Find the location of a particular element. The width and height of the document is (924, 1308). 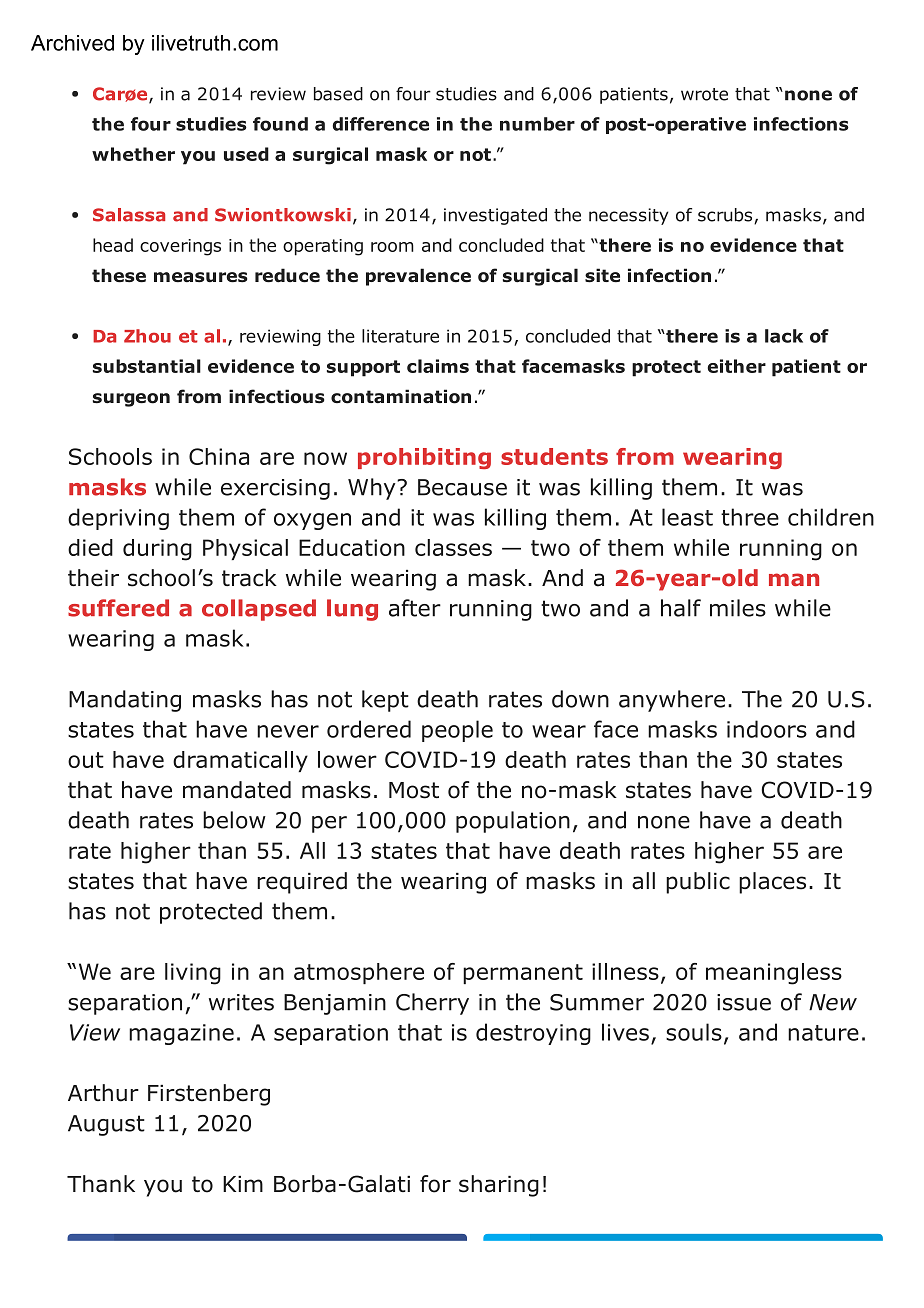

wrote is located at coordinates (704, 94).
